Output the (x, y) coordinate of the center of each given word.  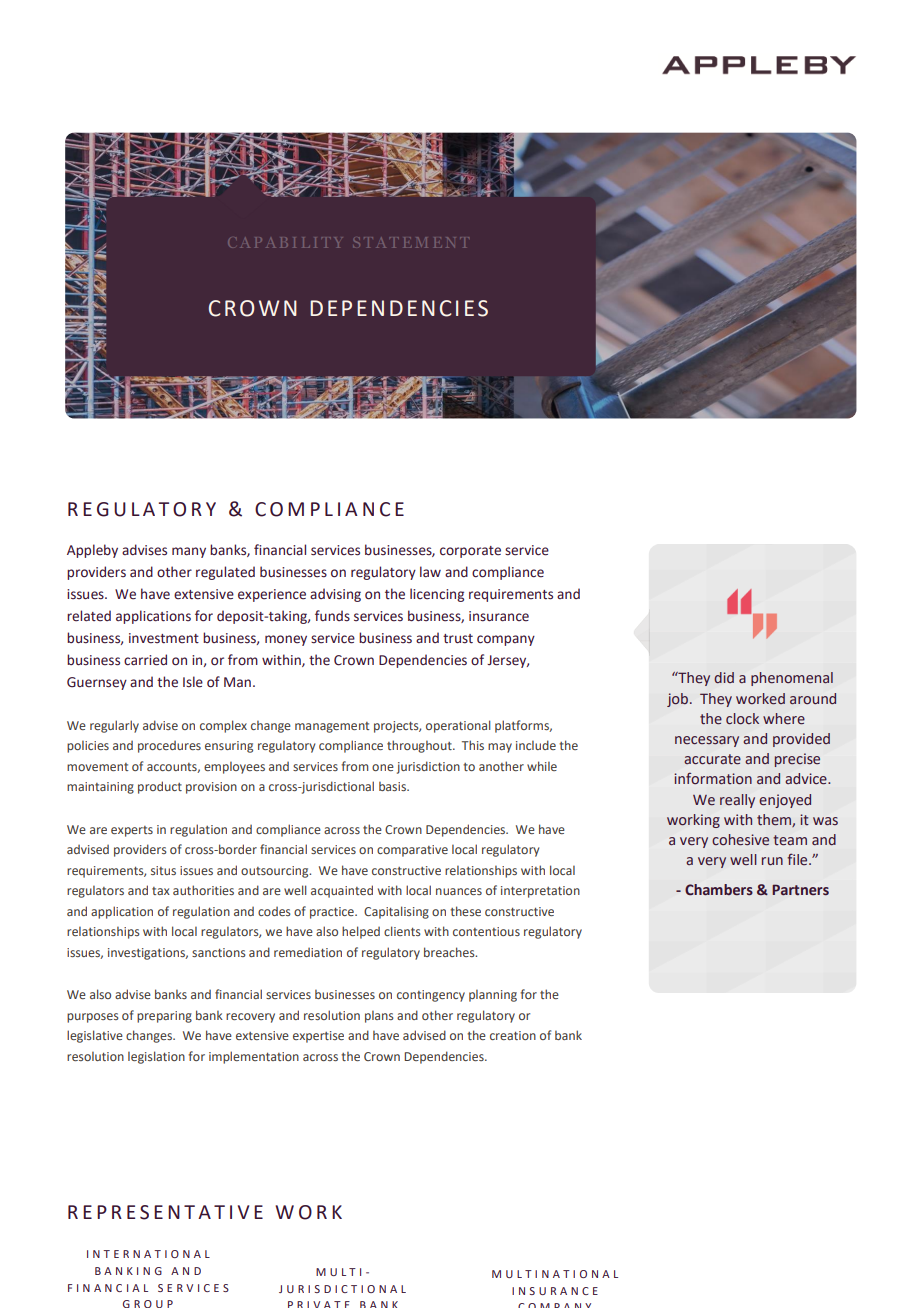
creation (513, 1035)
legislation (156, 1057)
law (430, 571)
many (189, 552)
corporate (470, 552)
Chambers (719, 890)
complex (223, 726)
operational (458, 726)
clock (742, 719)
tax (161, 891)
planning (493, 995)
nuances (459, 891)
